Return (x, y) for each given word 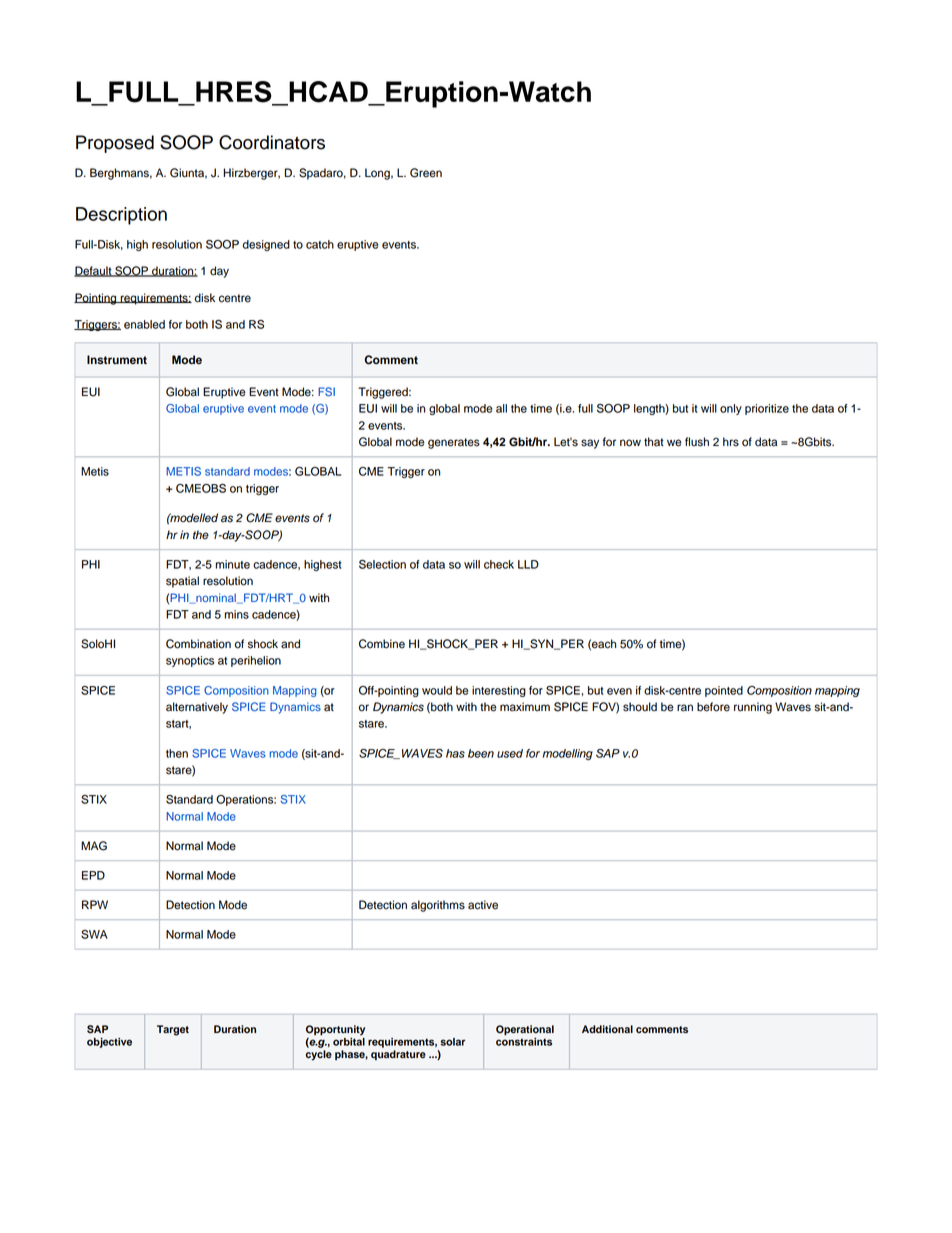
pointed (724, 691)
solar (453, 1042)
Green (426, 173)
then (177, 753)
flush (697, 442)
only (731, 409)
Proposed (115, 144)
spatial (182, 582)
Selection (382, 564)
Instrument (117, 360)
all (501, 408)
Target (173, 1030)
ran (685, 708)
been (481, 753)
